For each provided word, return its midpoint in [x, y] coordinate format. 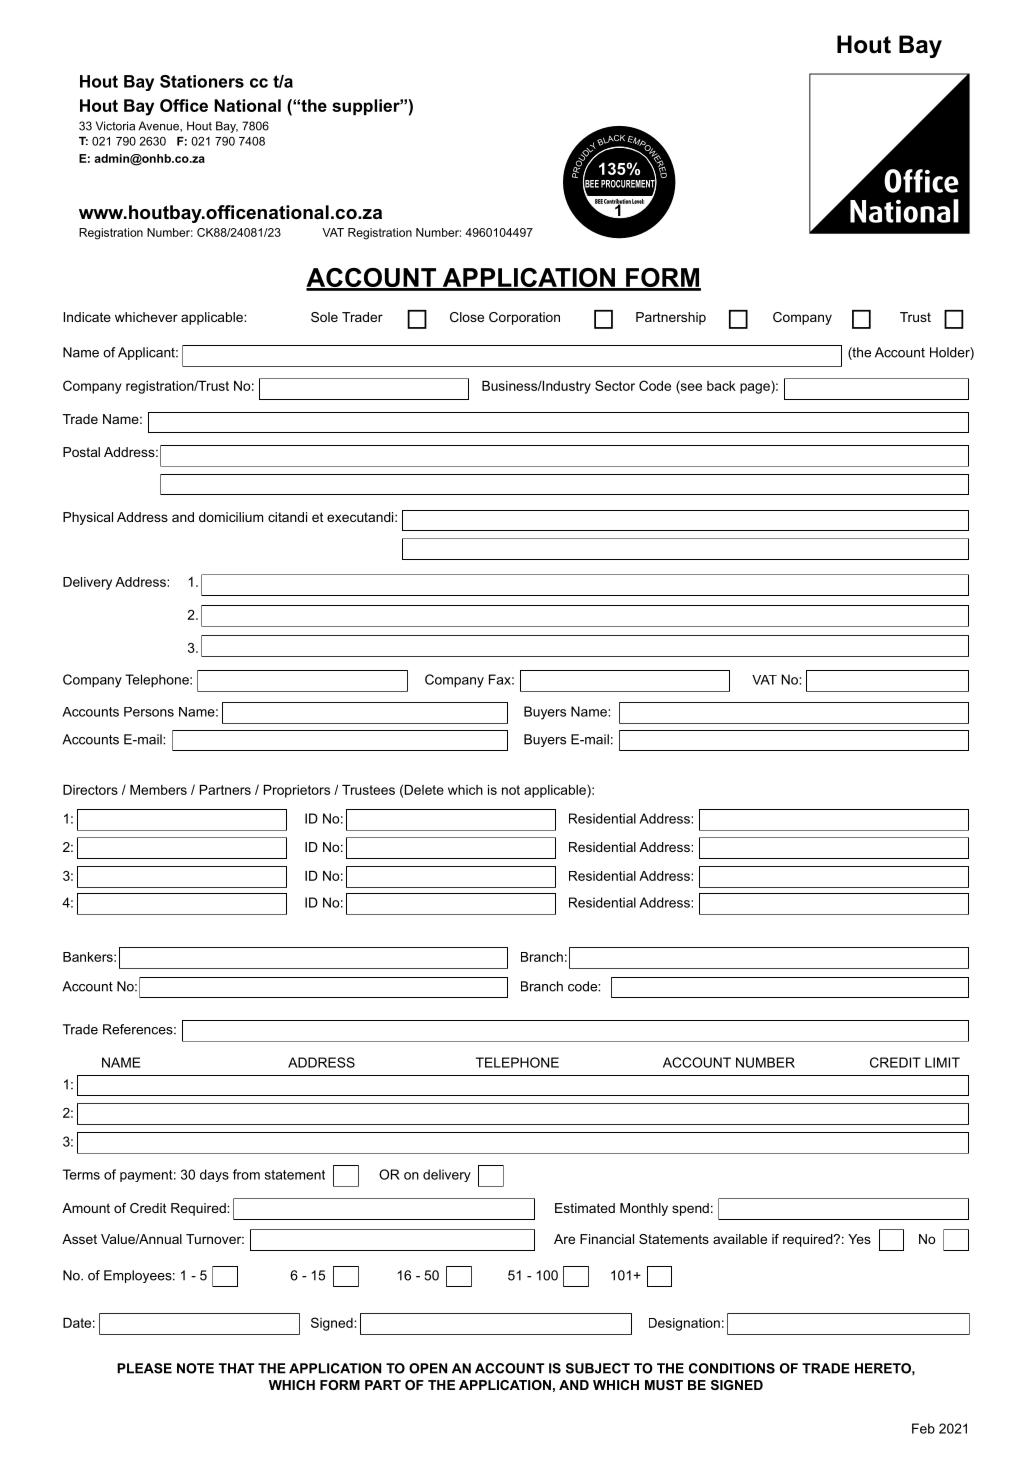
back [721, 386]
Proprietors [297, 791]
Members [158, 790]
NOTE [195, 1368]
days [214, 1175]
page [756, 388]
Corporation [524, 318]
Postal [81, 452]
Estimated [585, 1208]
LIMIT [942, 1062]
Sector [615, 385]
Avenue [159, 126]
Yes [859, 1239]
